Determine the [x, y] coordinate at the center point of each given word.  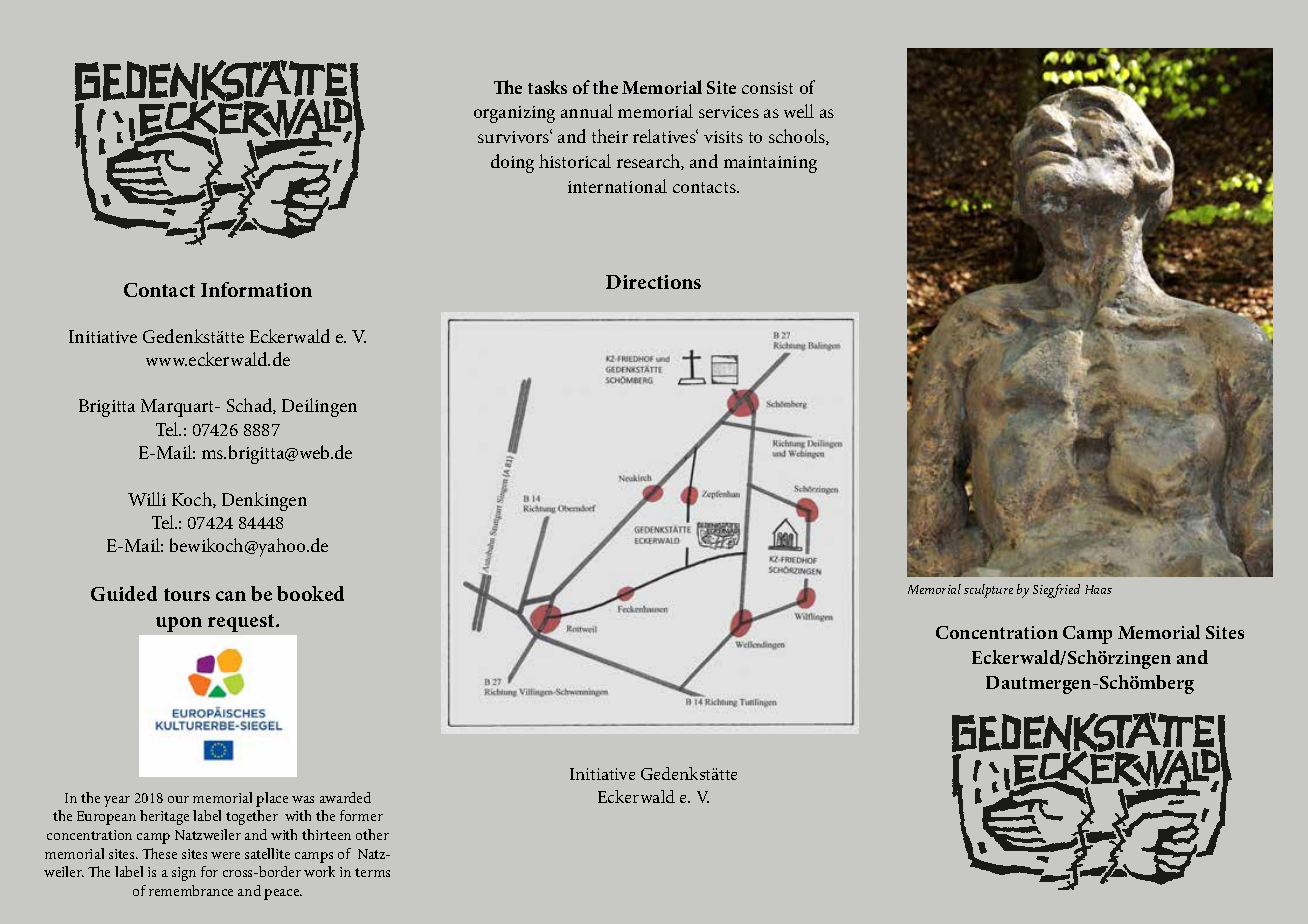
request [242, 623]
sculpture [988, 591]
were [225, 855]
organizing [514, 114]
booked [310, 593]
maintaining [770, 164]
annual [587, 111]
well [799, 111]
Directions [653, 282]
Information [256, 289]
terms [372, 872]
